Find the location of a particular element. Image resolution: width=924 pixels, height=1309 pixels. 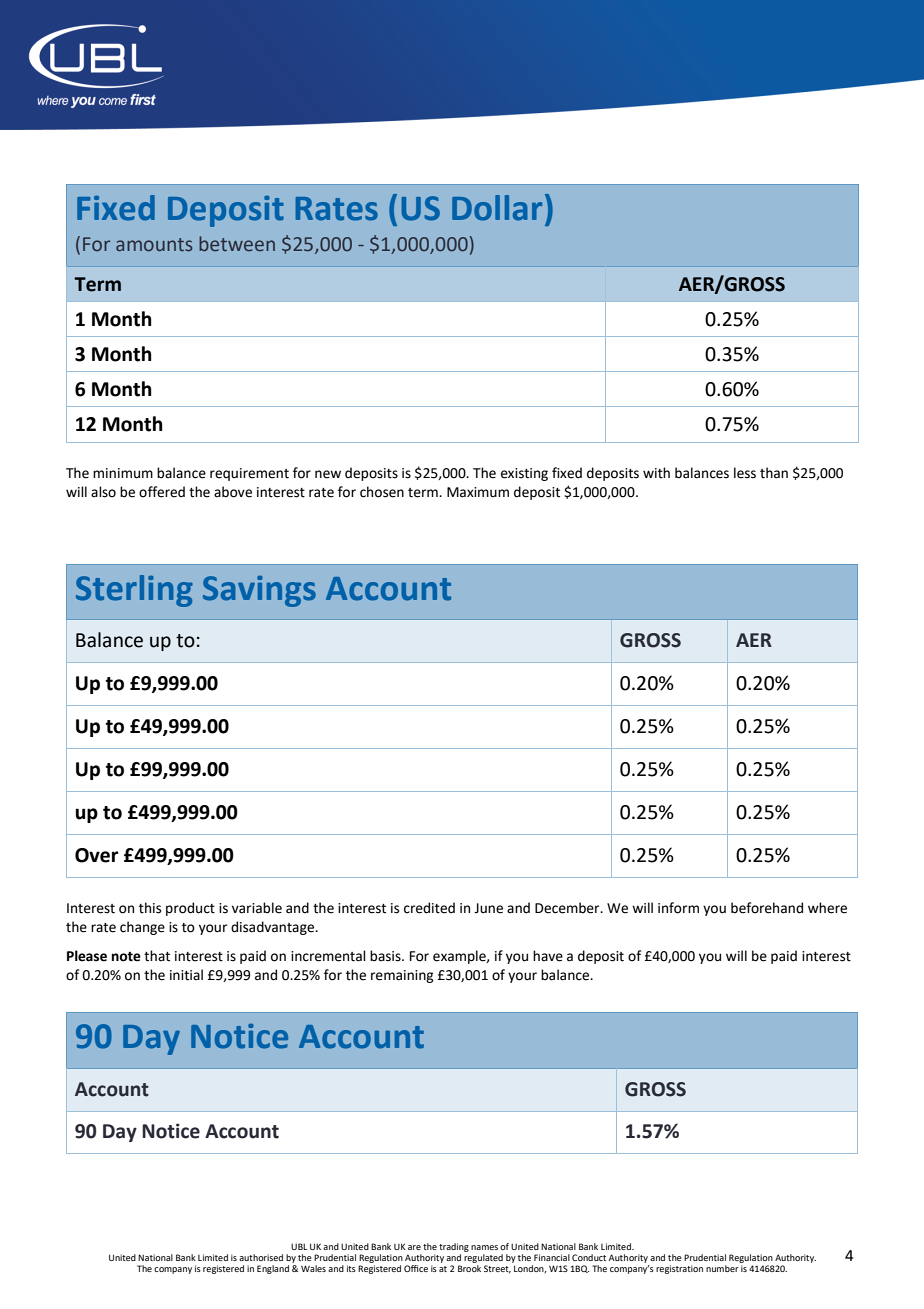

authorised is located at coordinates (261, 1257).
